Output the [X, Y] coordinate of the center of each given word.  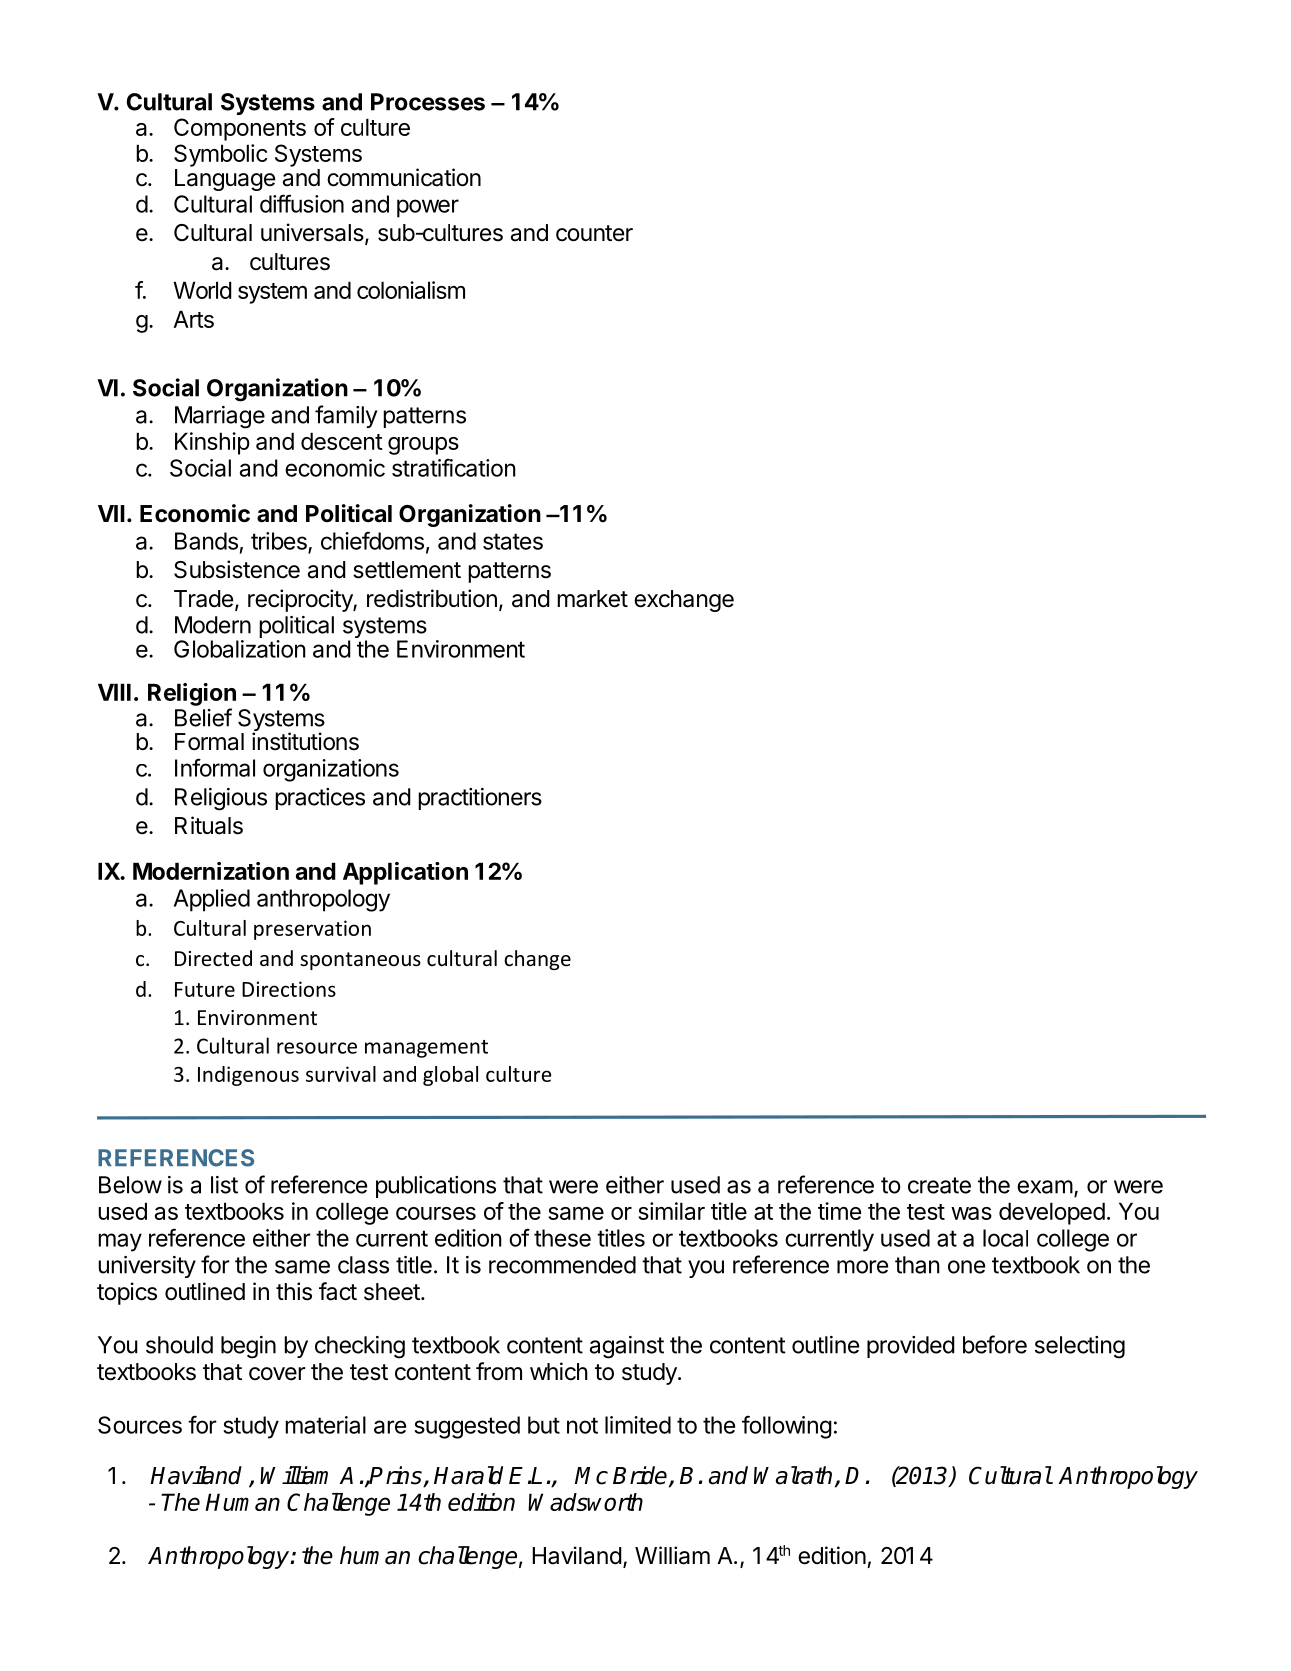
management [426, 1049]
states [513, 541]
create [939, 1185]
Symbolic [220, 155]
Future [205, 989]
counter [594, 233]
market [592, 599]
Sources [140, 1425]
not [582, 1425]
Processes [428, 102]
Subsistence [237, 569]
